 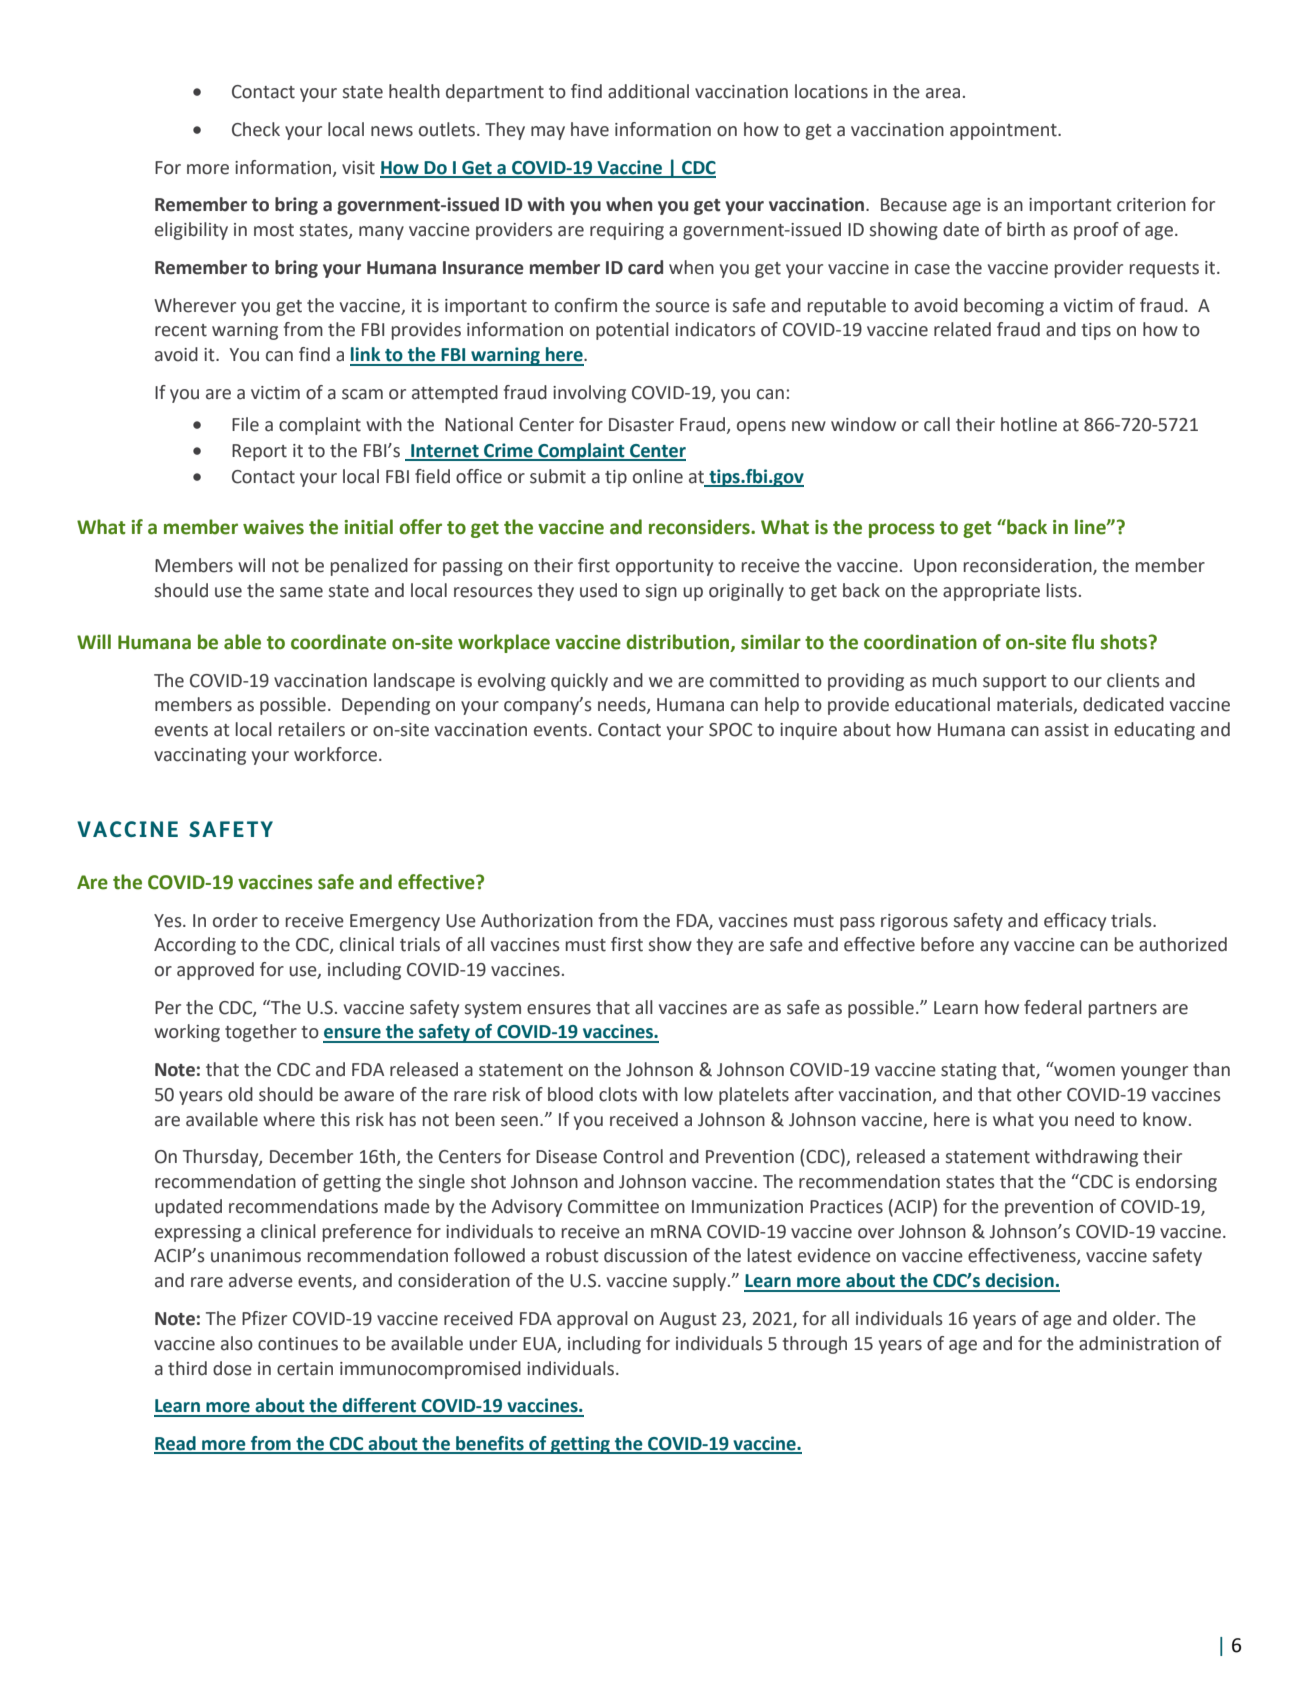 What do you see at coordinates (256, 129) in the screenshot?
I see `Check` at bounding box center [256, 129].
